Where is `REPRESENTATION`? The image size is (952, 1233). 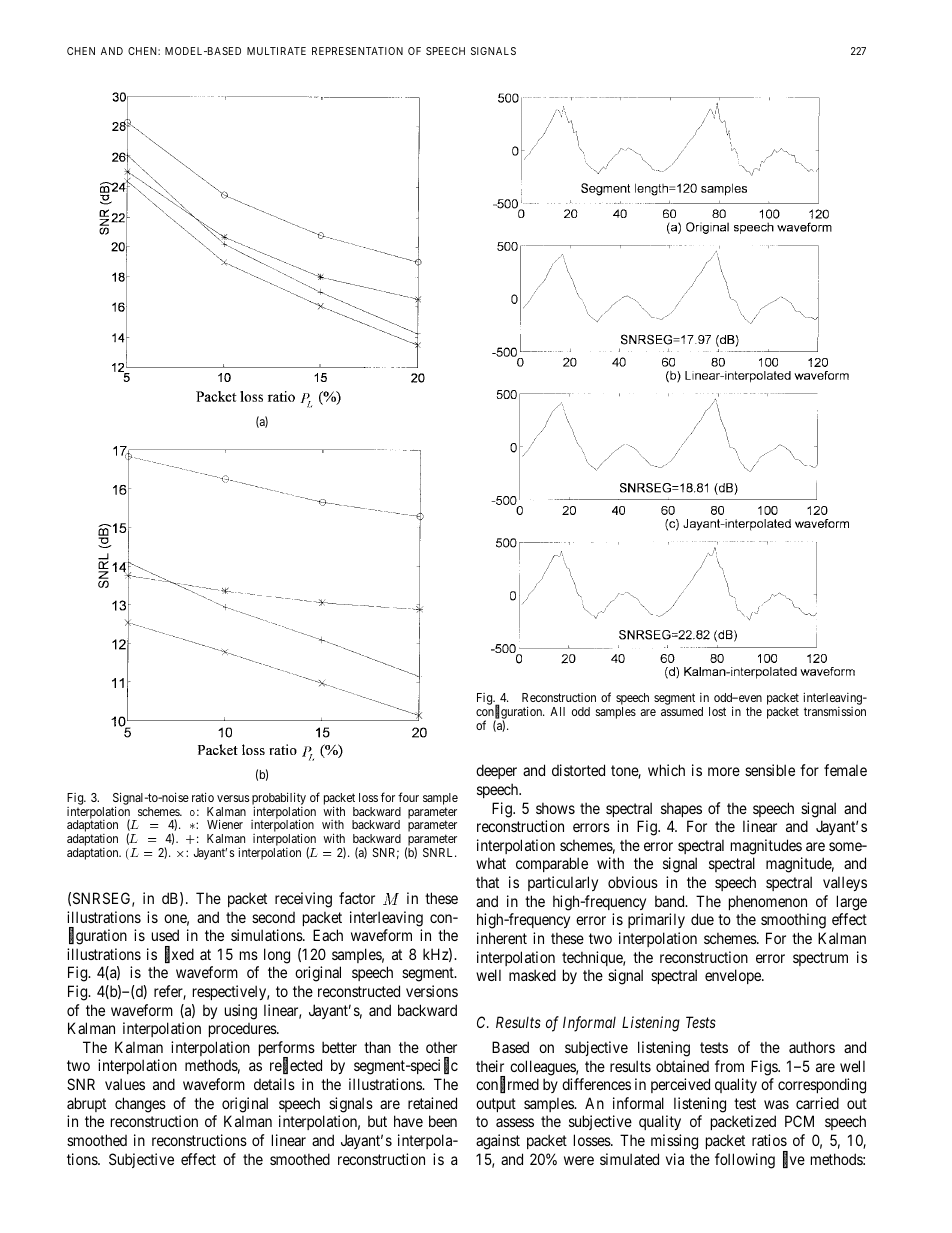
REPRESENTATION is located at coordinates (357, 51).
